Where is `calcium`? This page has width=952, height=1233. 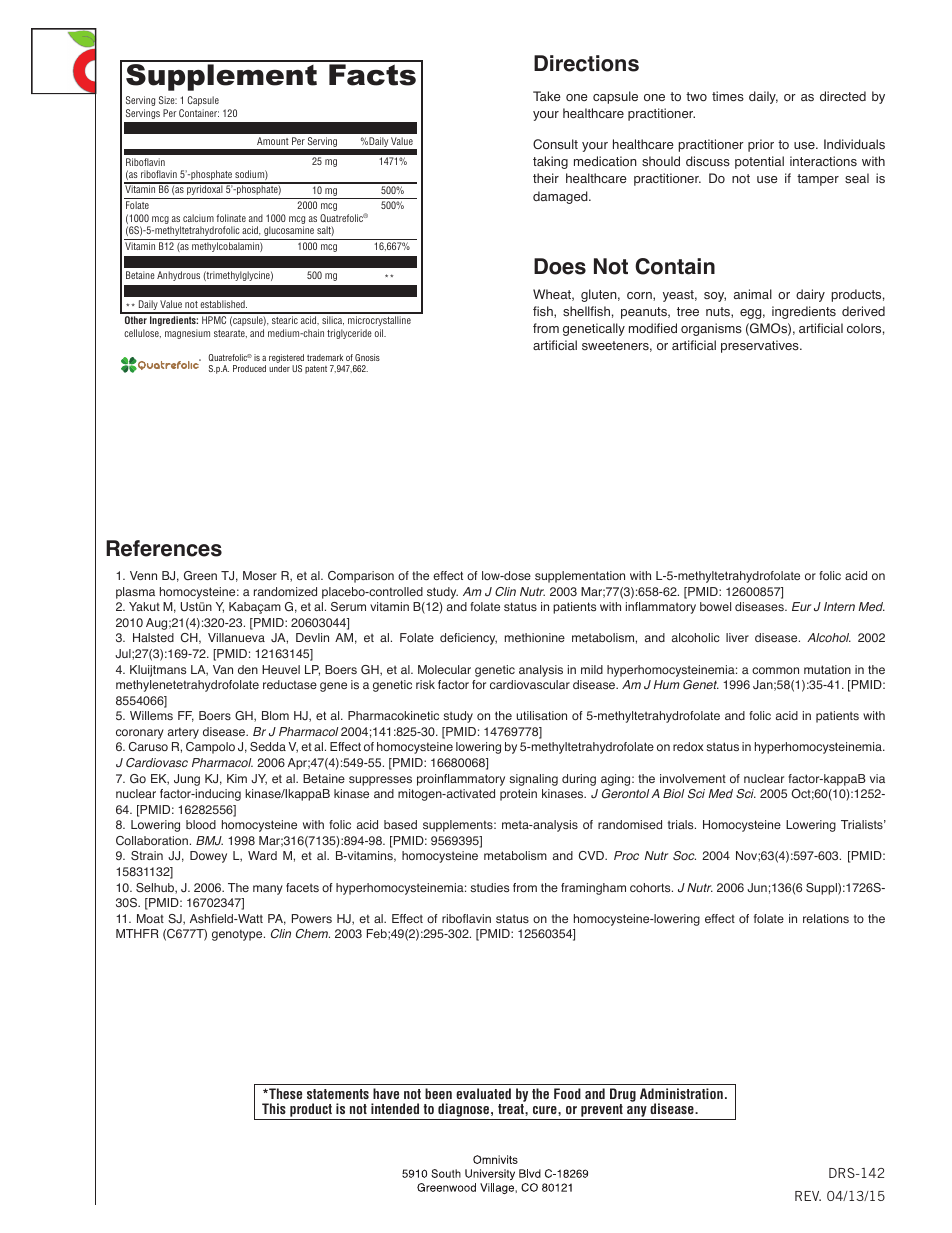 calcium is located at coordinates (198, 218).
